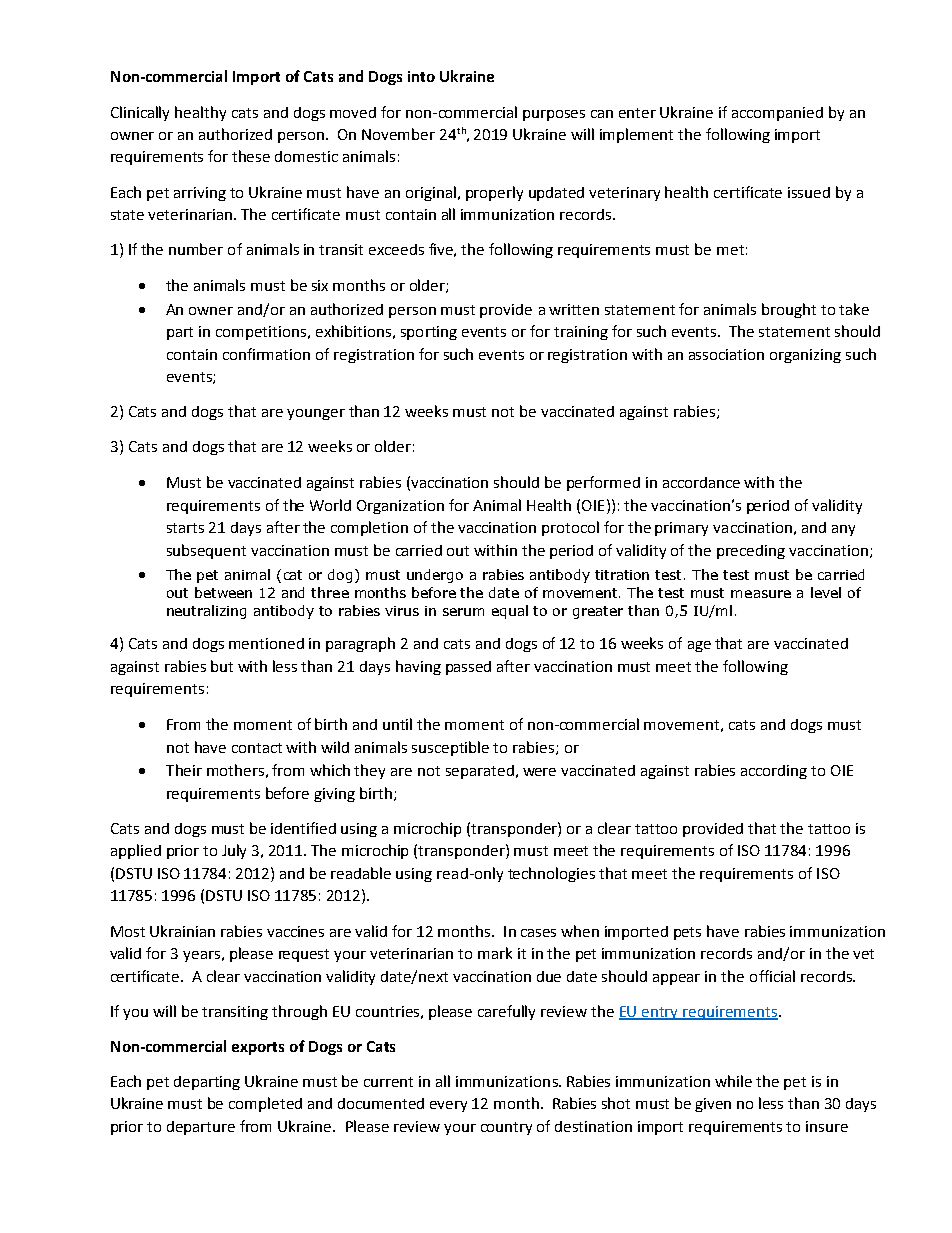  Describe the element at coordinates (206, 612) in the screenshot. I see `neutralizing` at that location.
